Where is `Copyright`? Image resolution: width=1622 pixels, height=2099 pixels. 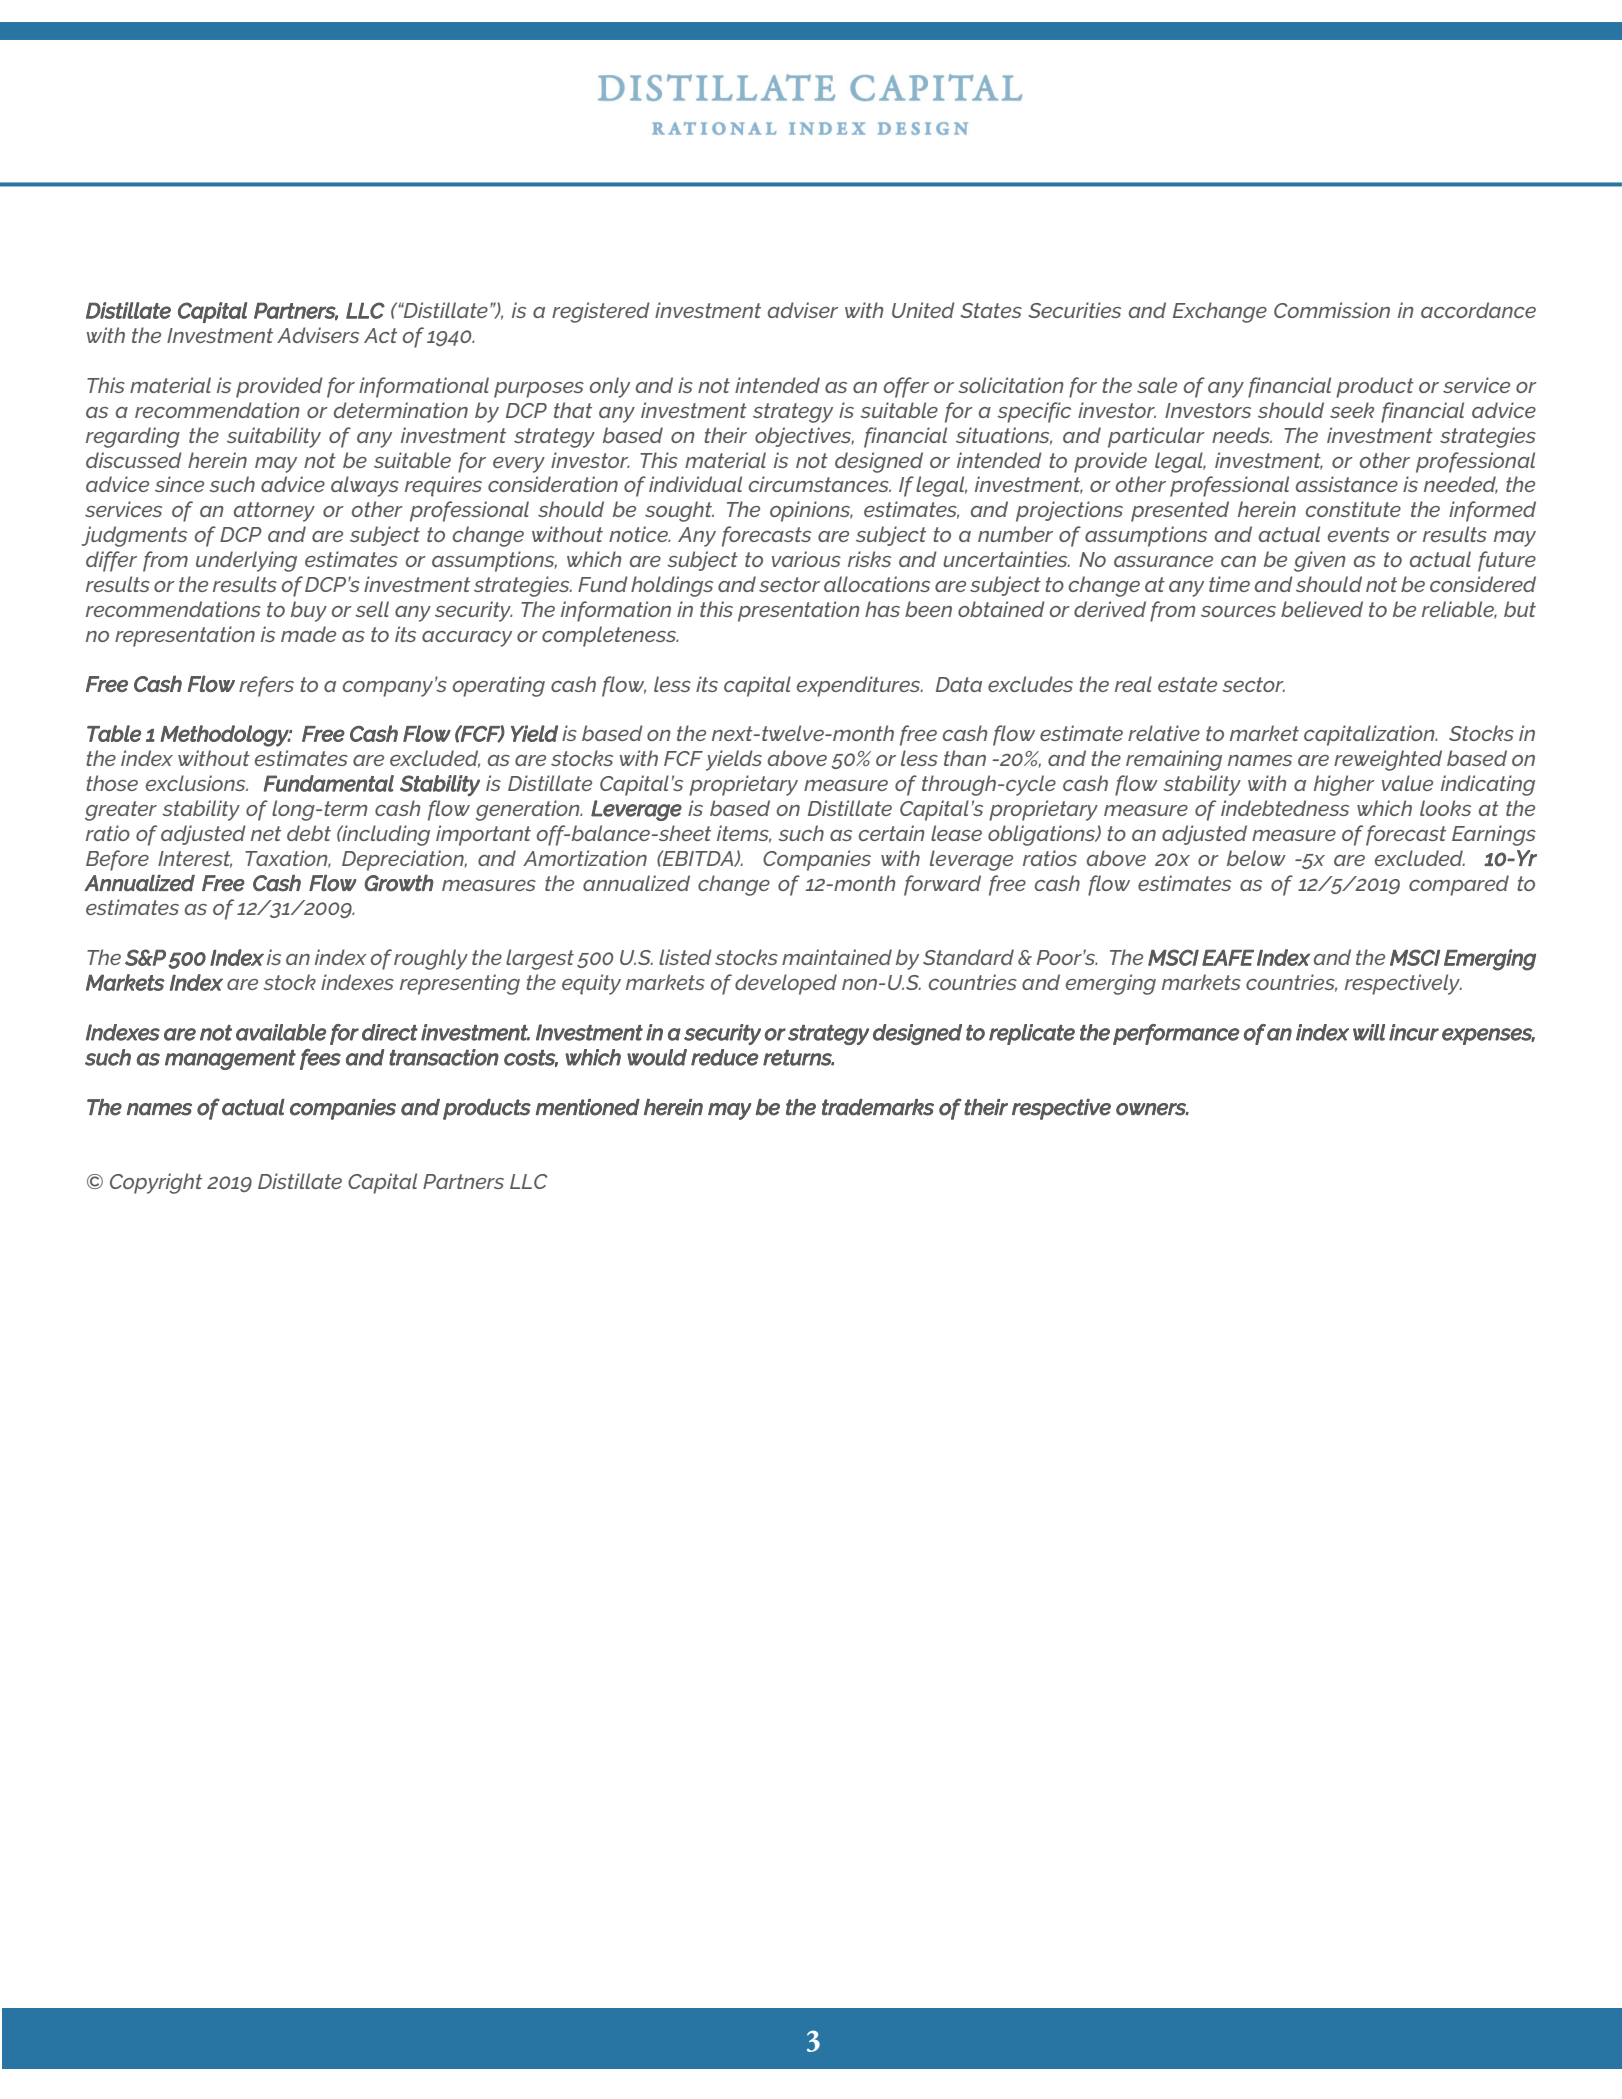 Copyright is located at coordinates (156, 1183).
